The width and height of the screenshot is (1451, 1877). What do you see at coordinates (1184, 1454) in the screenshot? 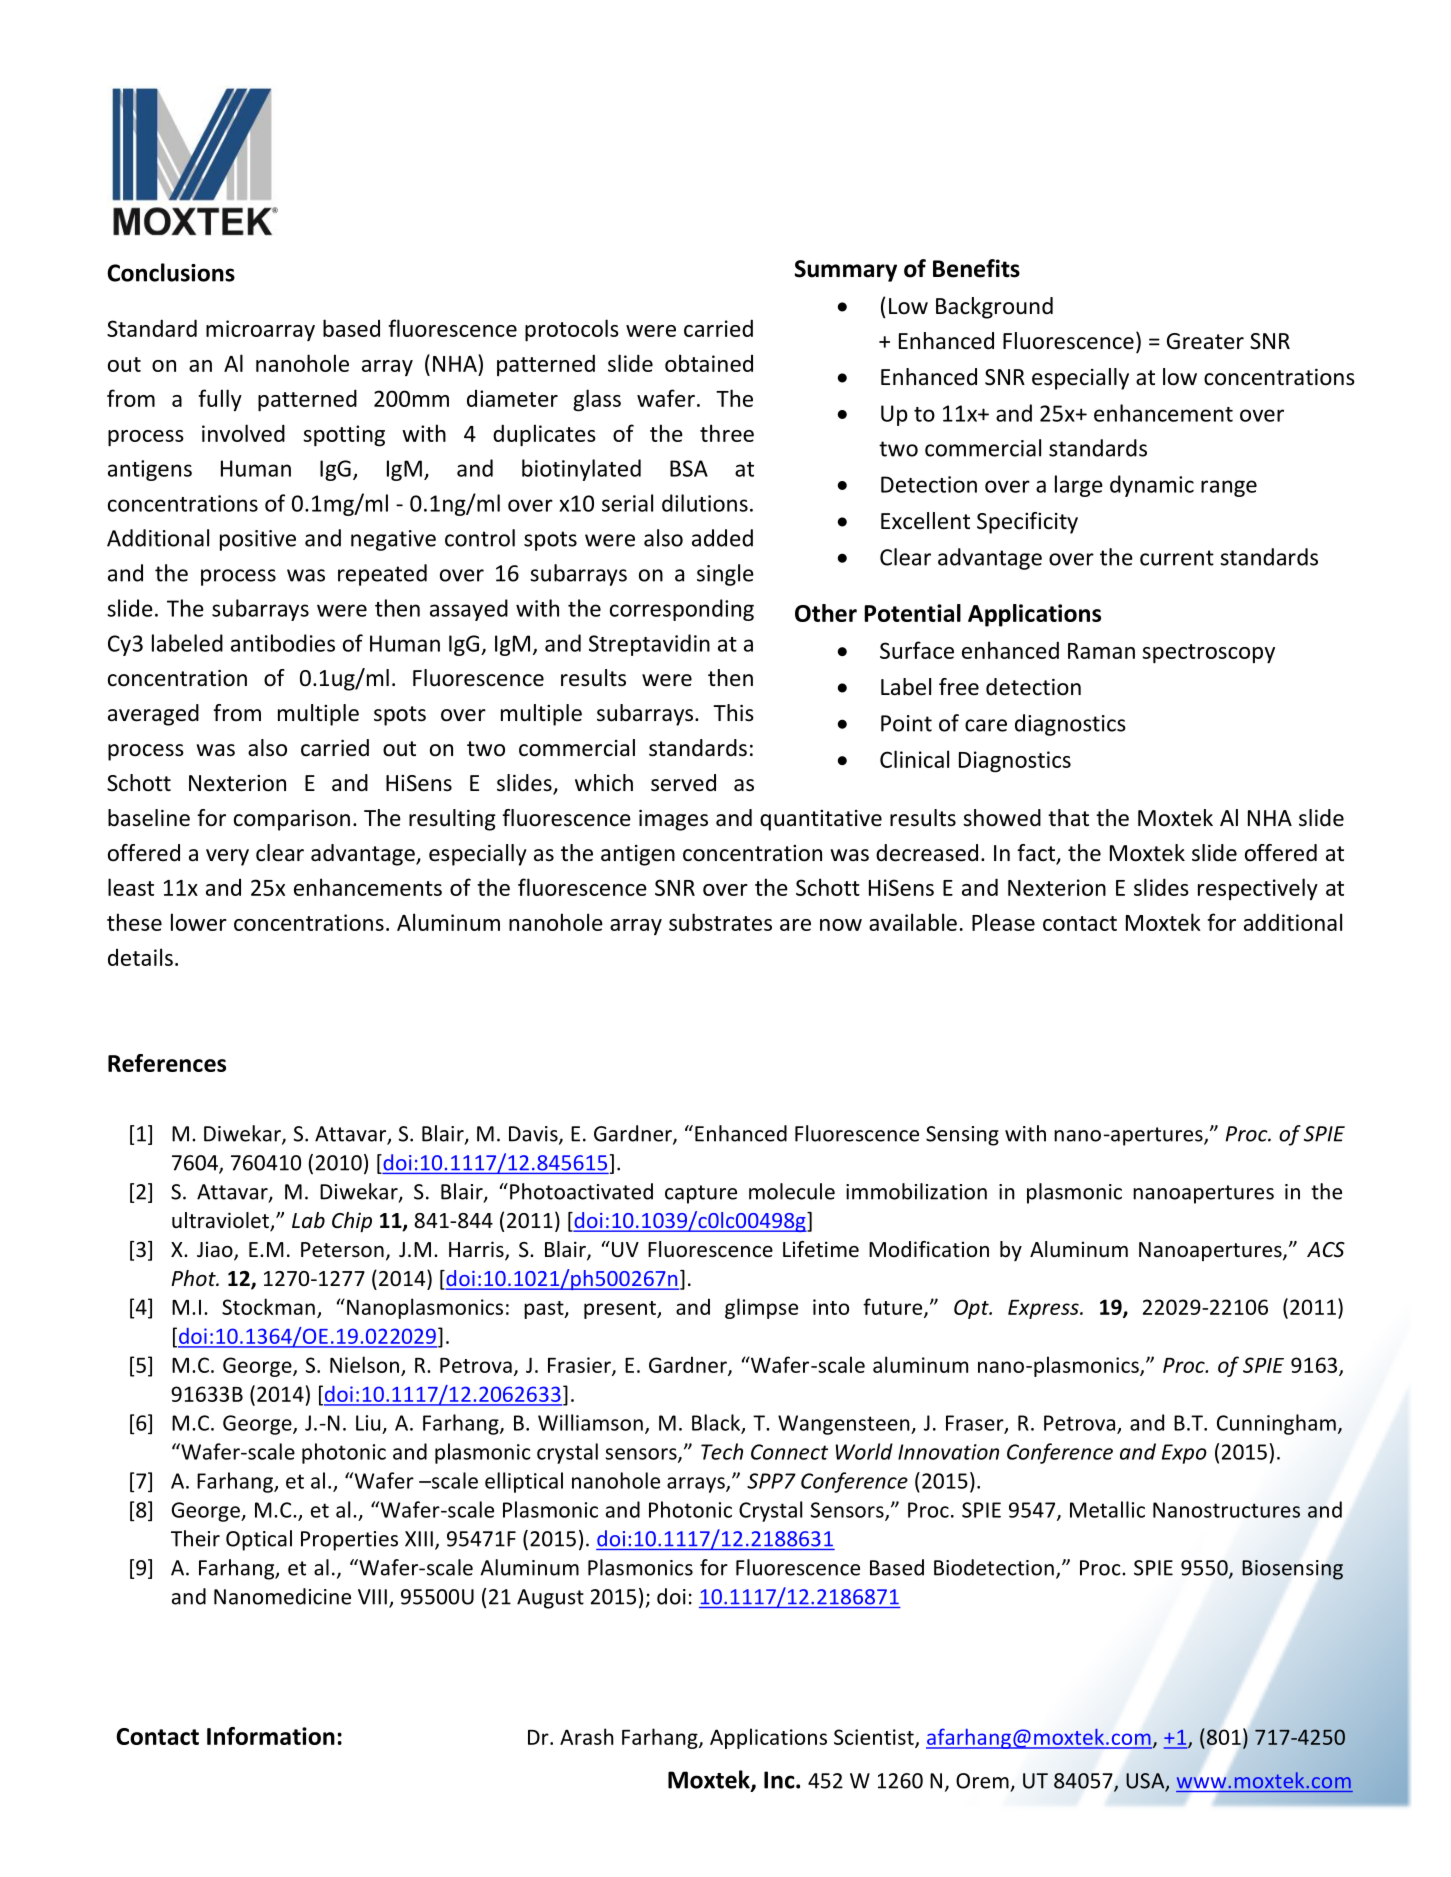
I see `Expo` at bounding box center [1184, 1454].
